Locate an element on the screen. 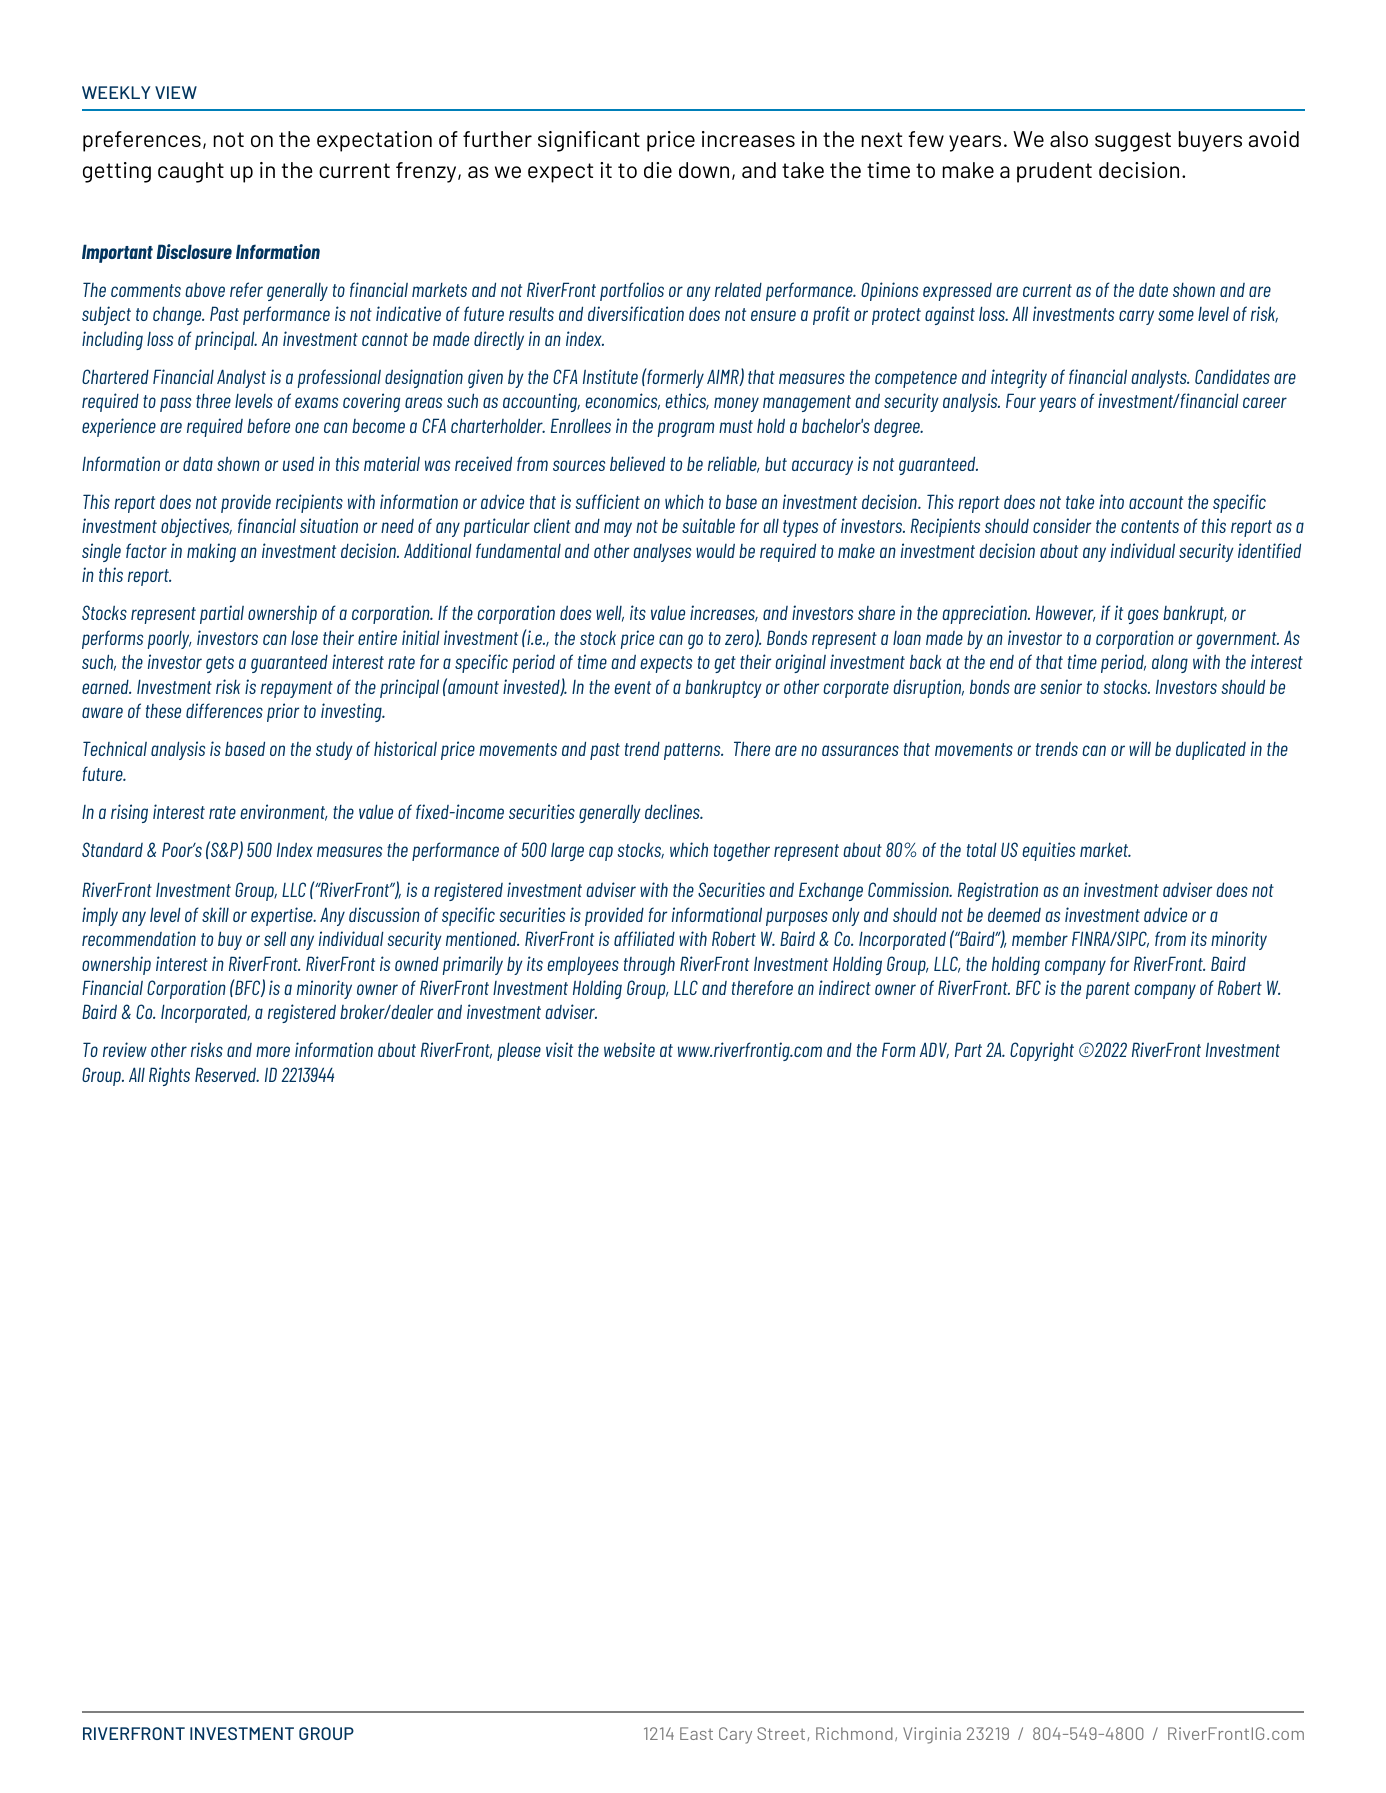 The width and height of the screenshot is (1386, 1793). Cary is located at coordinates (735, 1735).
